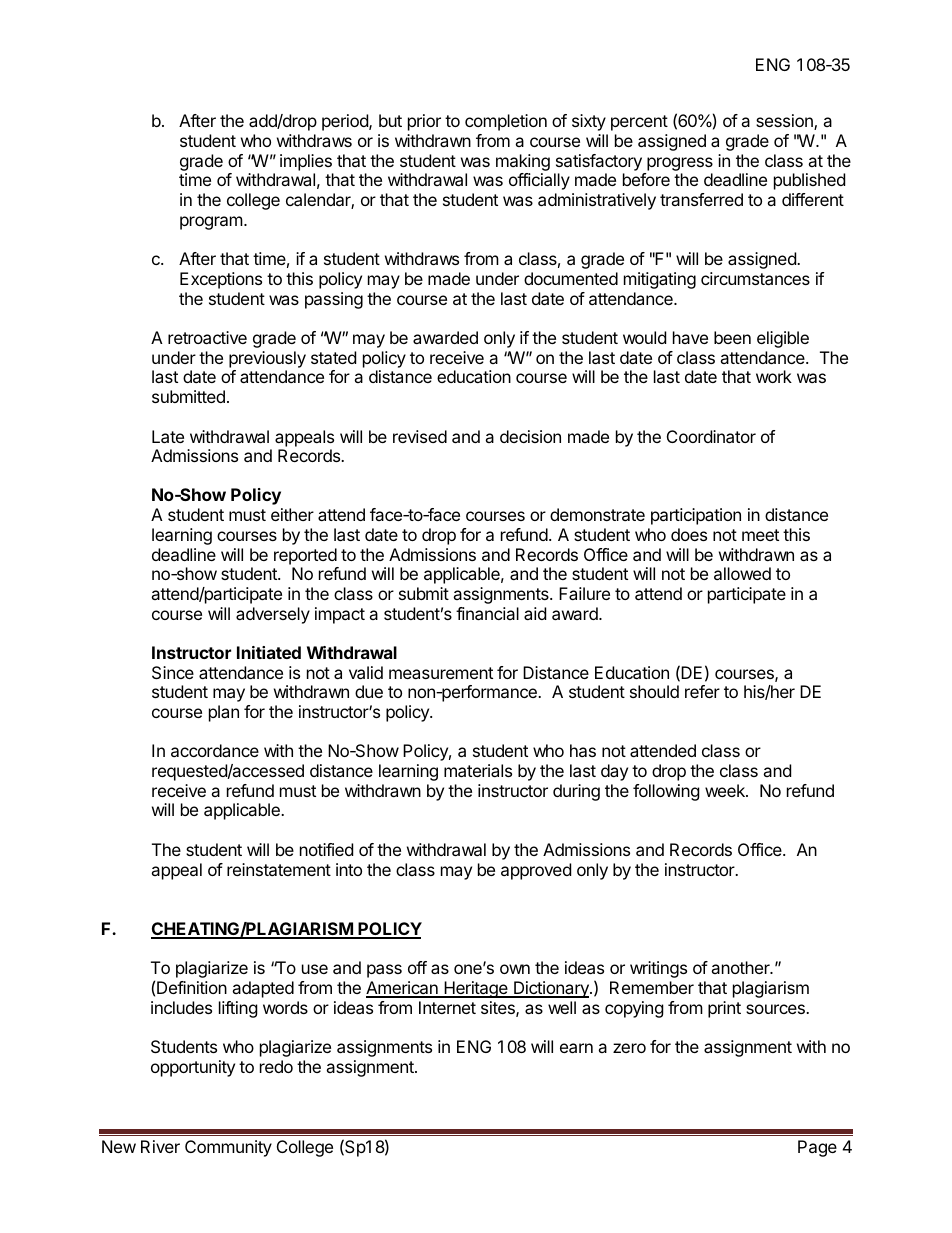  What do you see at coordinates (168, 436) in the screenshot?
I see `Late` at bounding box center [168, 436].
